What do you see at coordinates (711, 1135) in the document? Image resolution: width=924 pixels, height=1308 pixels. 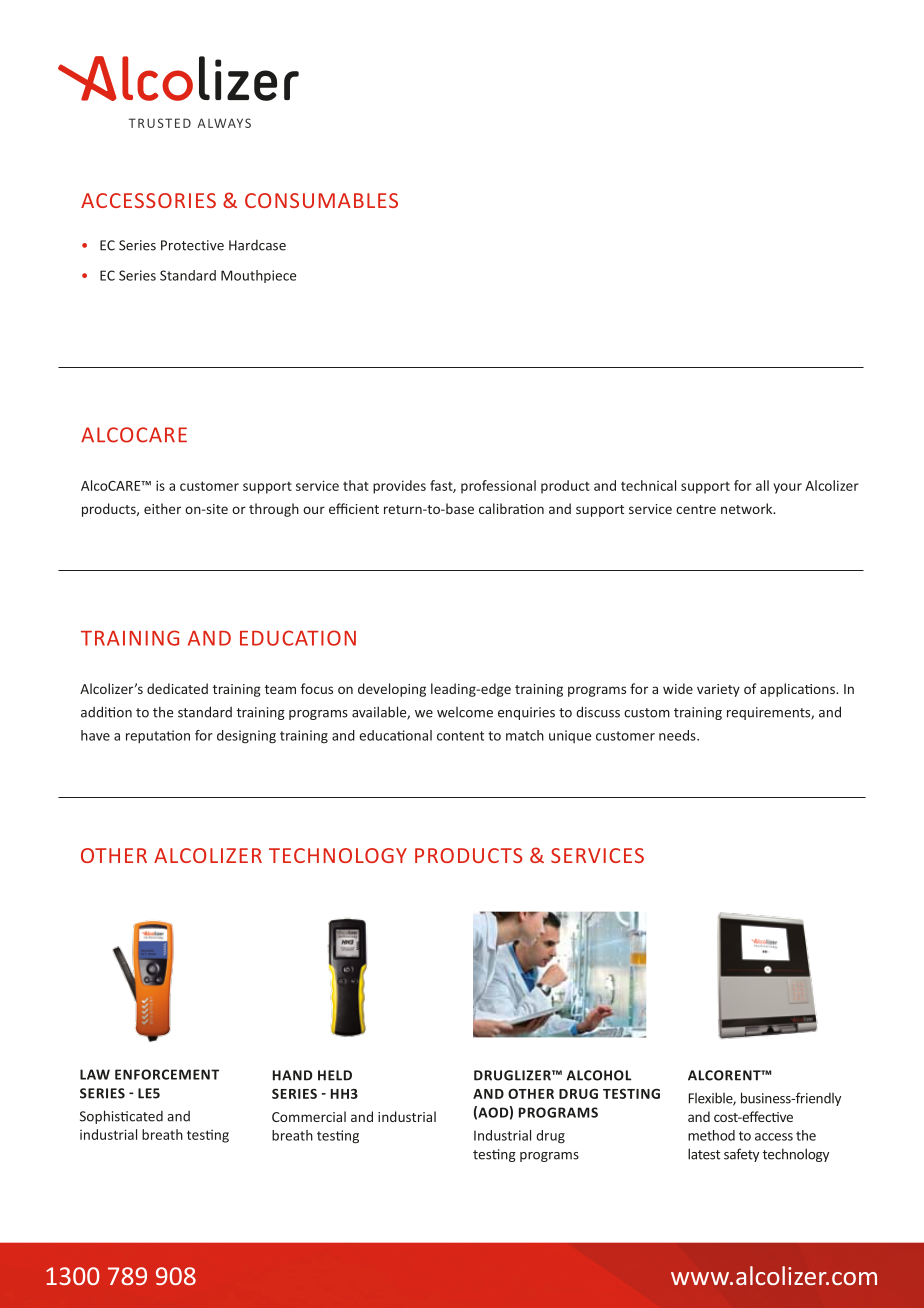 I see `method` at bounding box center [711, 1135].
